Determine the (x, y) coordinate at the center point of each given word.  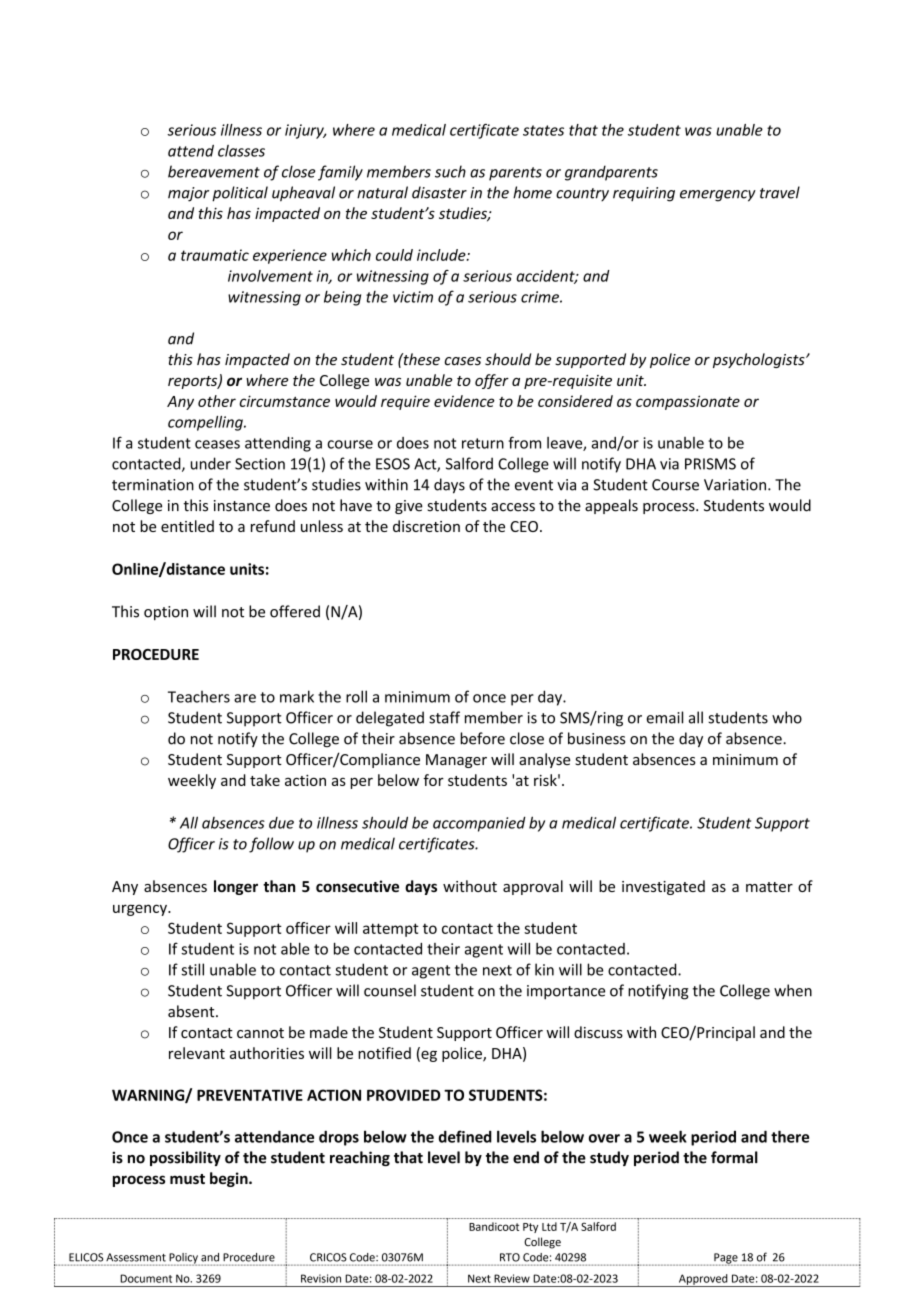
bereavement (214, 171)
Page (726, 1259)
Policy (184, 1259)
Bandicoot (494, 1226)
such (450, 171)
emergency (718, 196)
